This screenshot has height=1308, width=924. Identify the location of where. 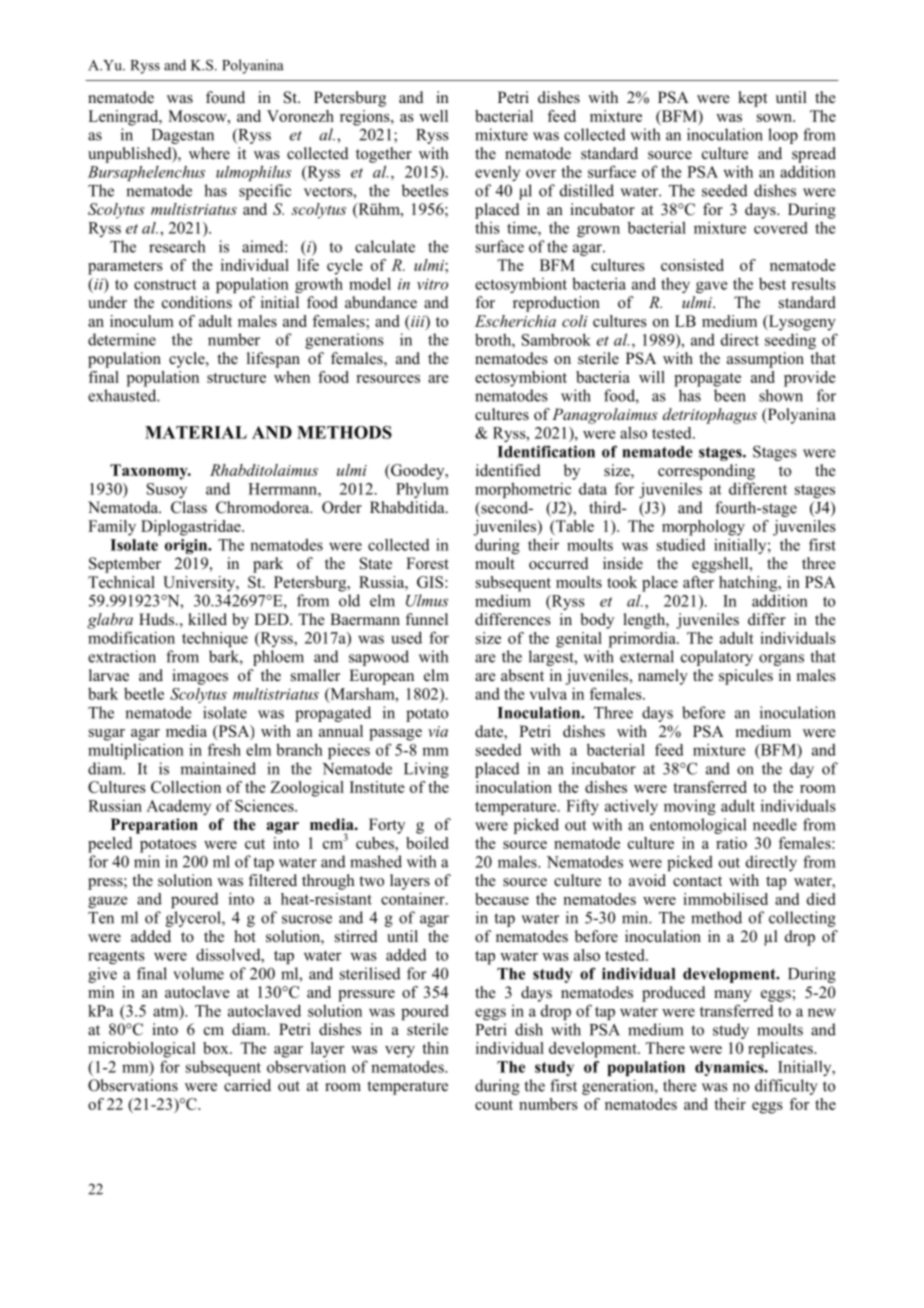
(209, 153).
